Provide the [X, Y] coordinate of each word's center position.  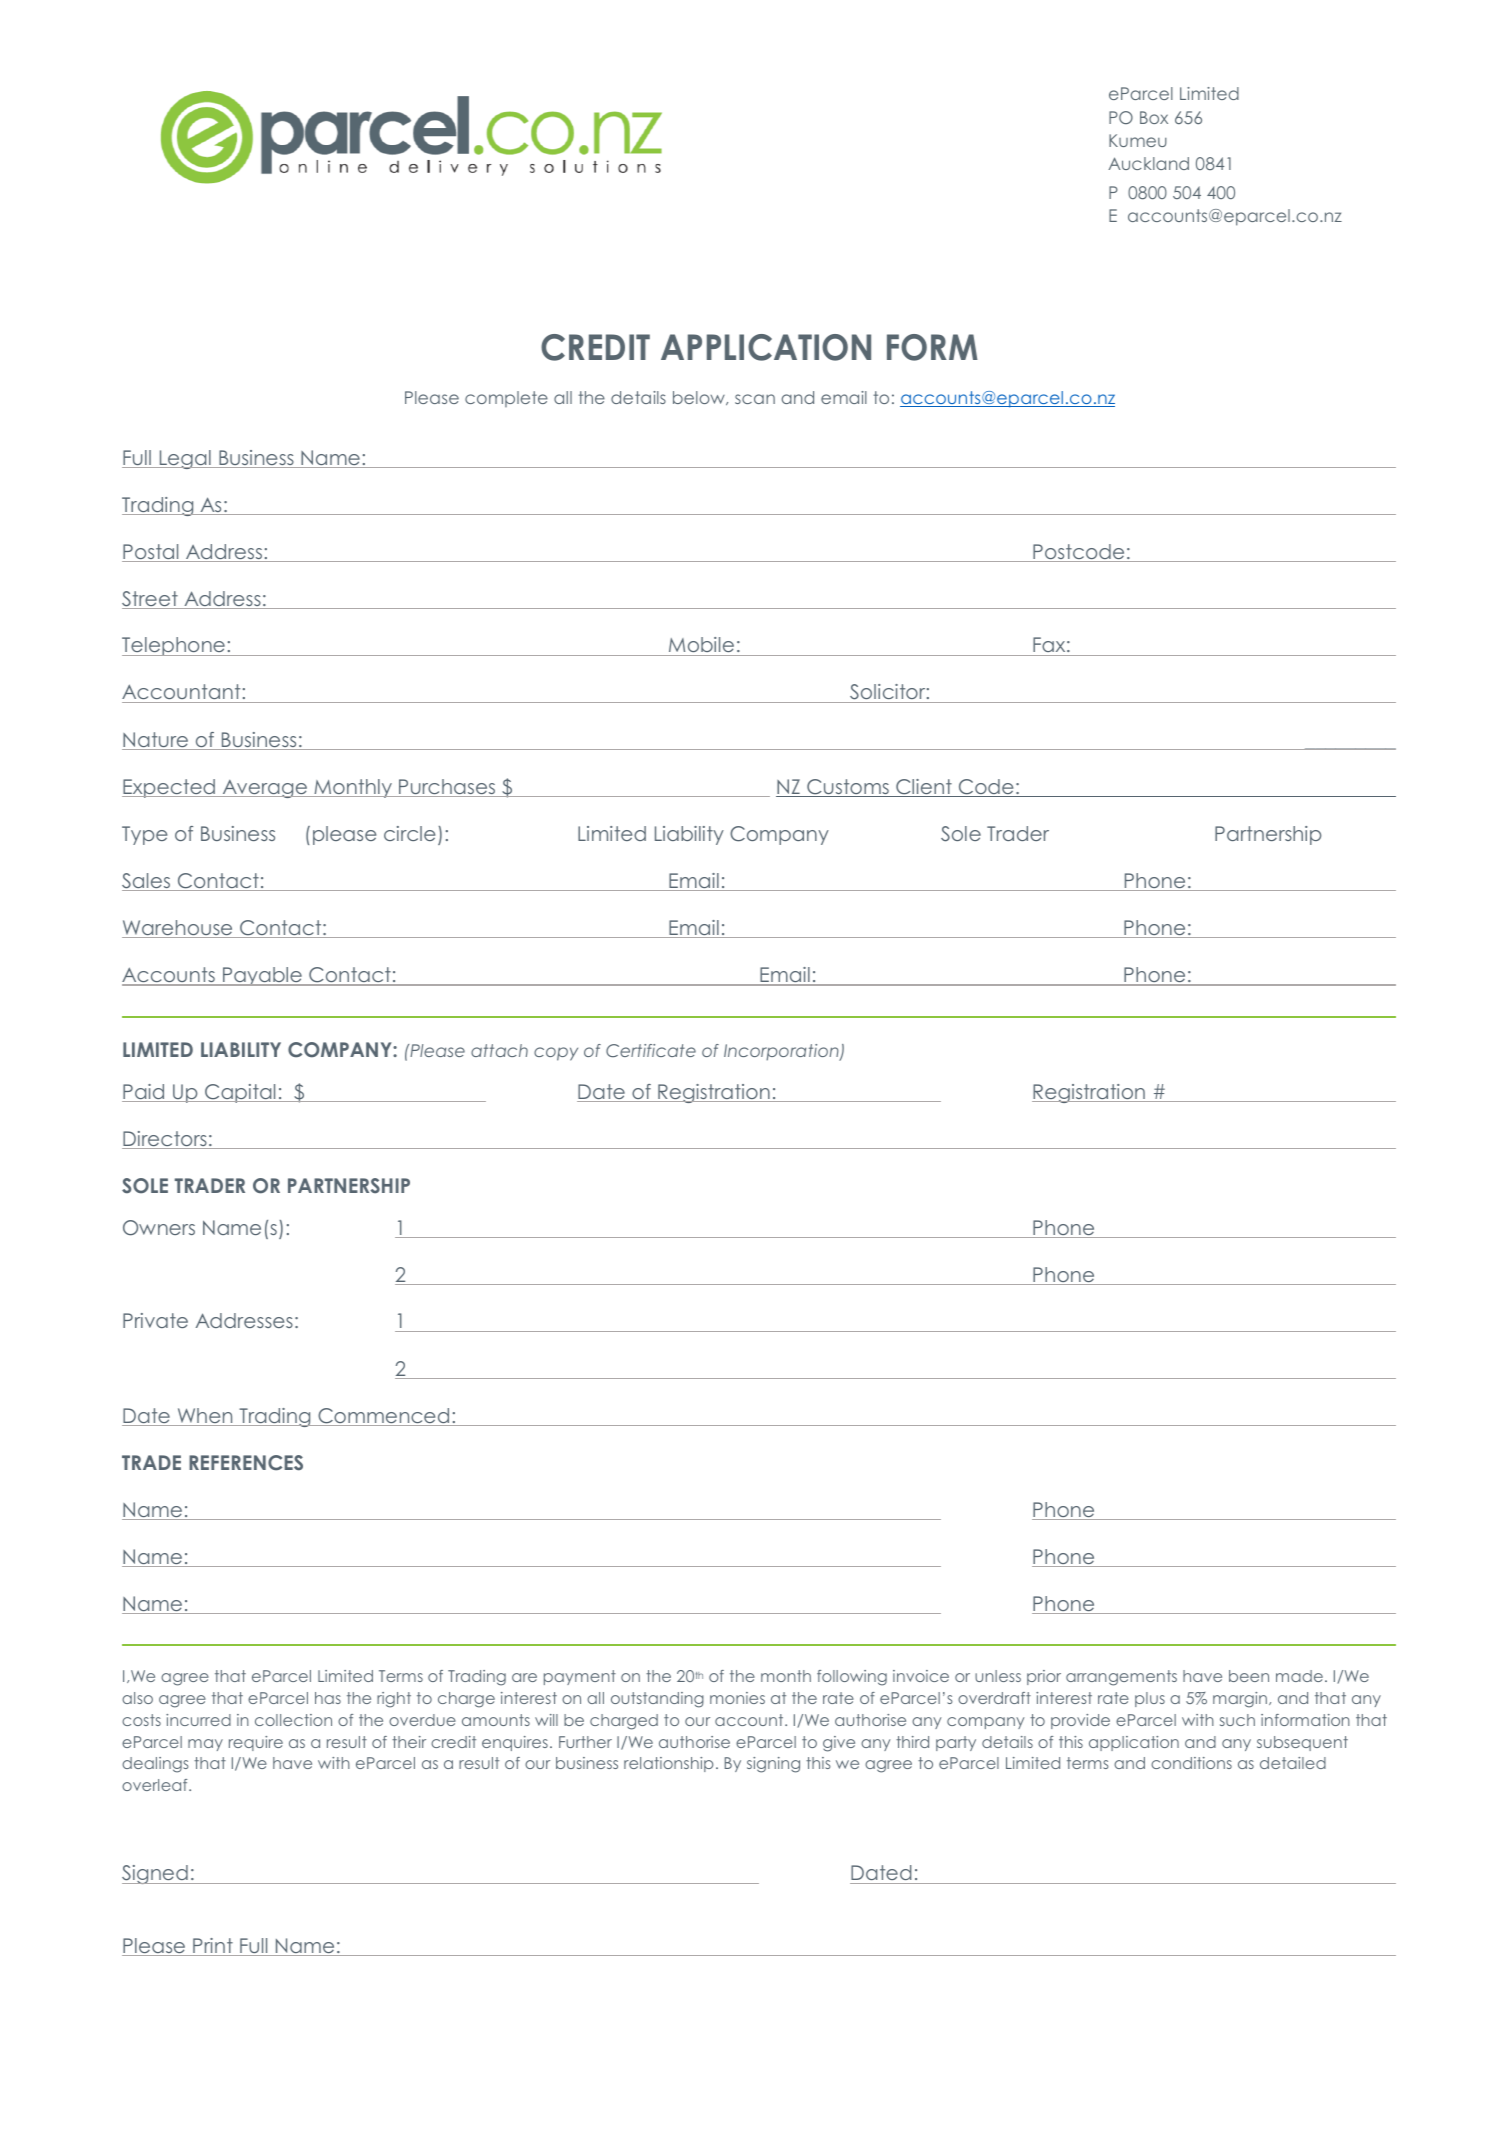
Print [213, 1947]
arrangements [1121, 1678]
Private [155, 1320]
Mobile [702, 646]
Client [924, 788]
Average [264, 789]
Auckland [1148, 163]
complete [506, 399]
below [700, 398]
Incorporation [782, 1052]
